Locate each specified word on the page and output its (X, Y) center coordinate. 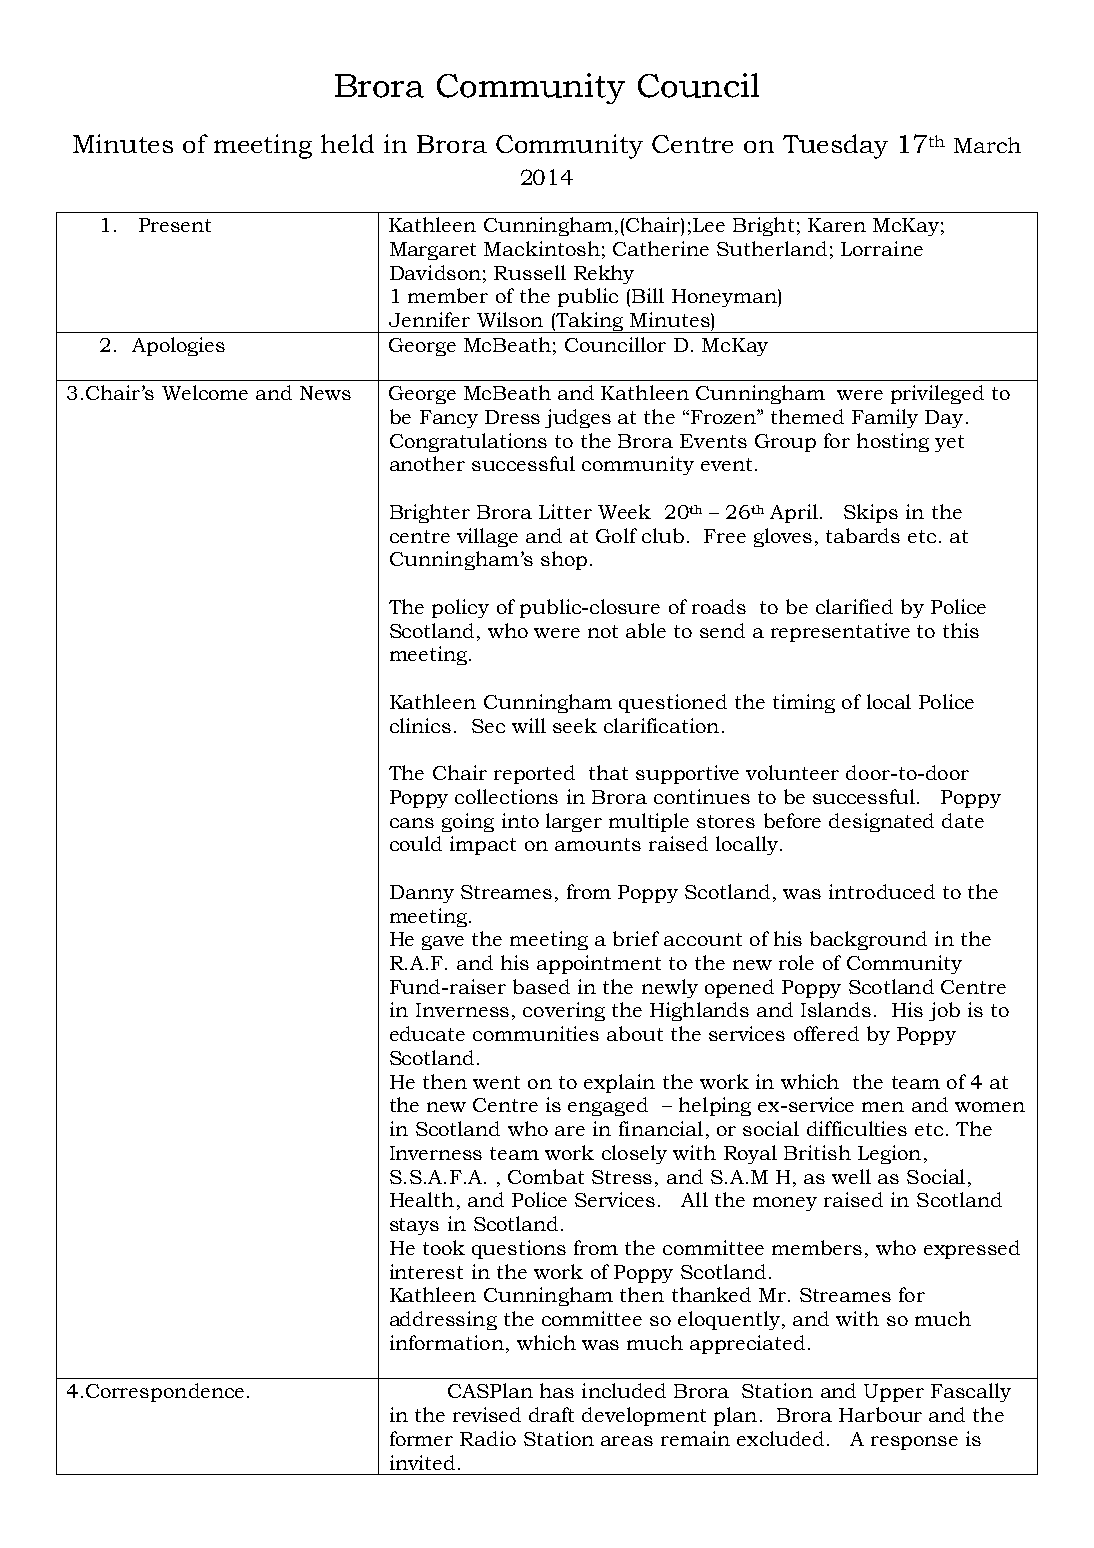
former (421, 1438)
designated (881, 822)
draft (551, 1414)
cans (412, 823)
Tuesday (835, 146)
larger (574, 822)
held (347, 143)
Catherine (661, 248)
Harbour (880, 1414)
